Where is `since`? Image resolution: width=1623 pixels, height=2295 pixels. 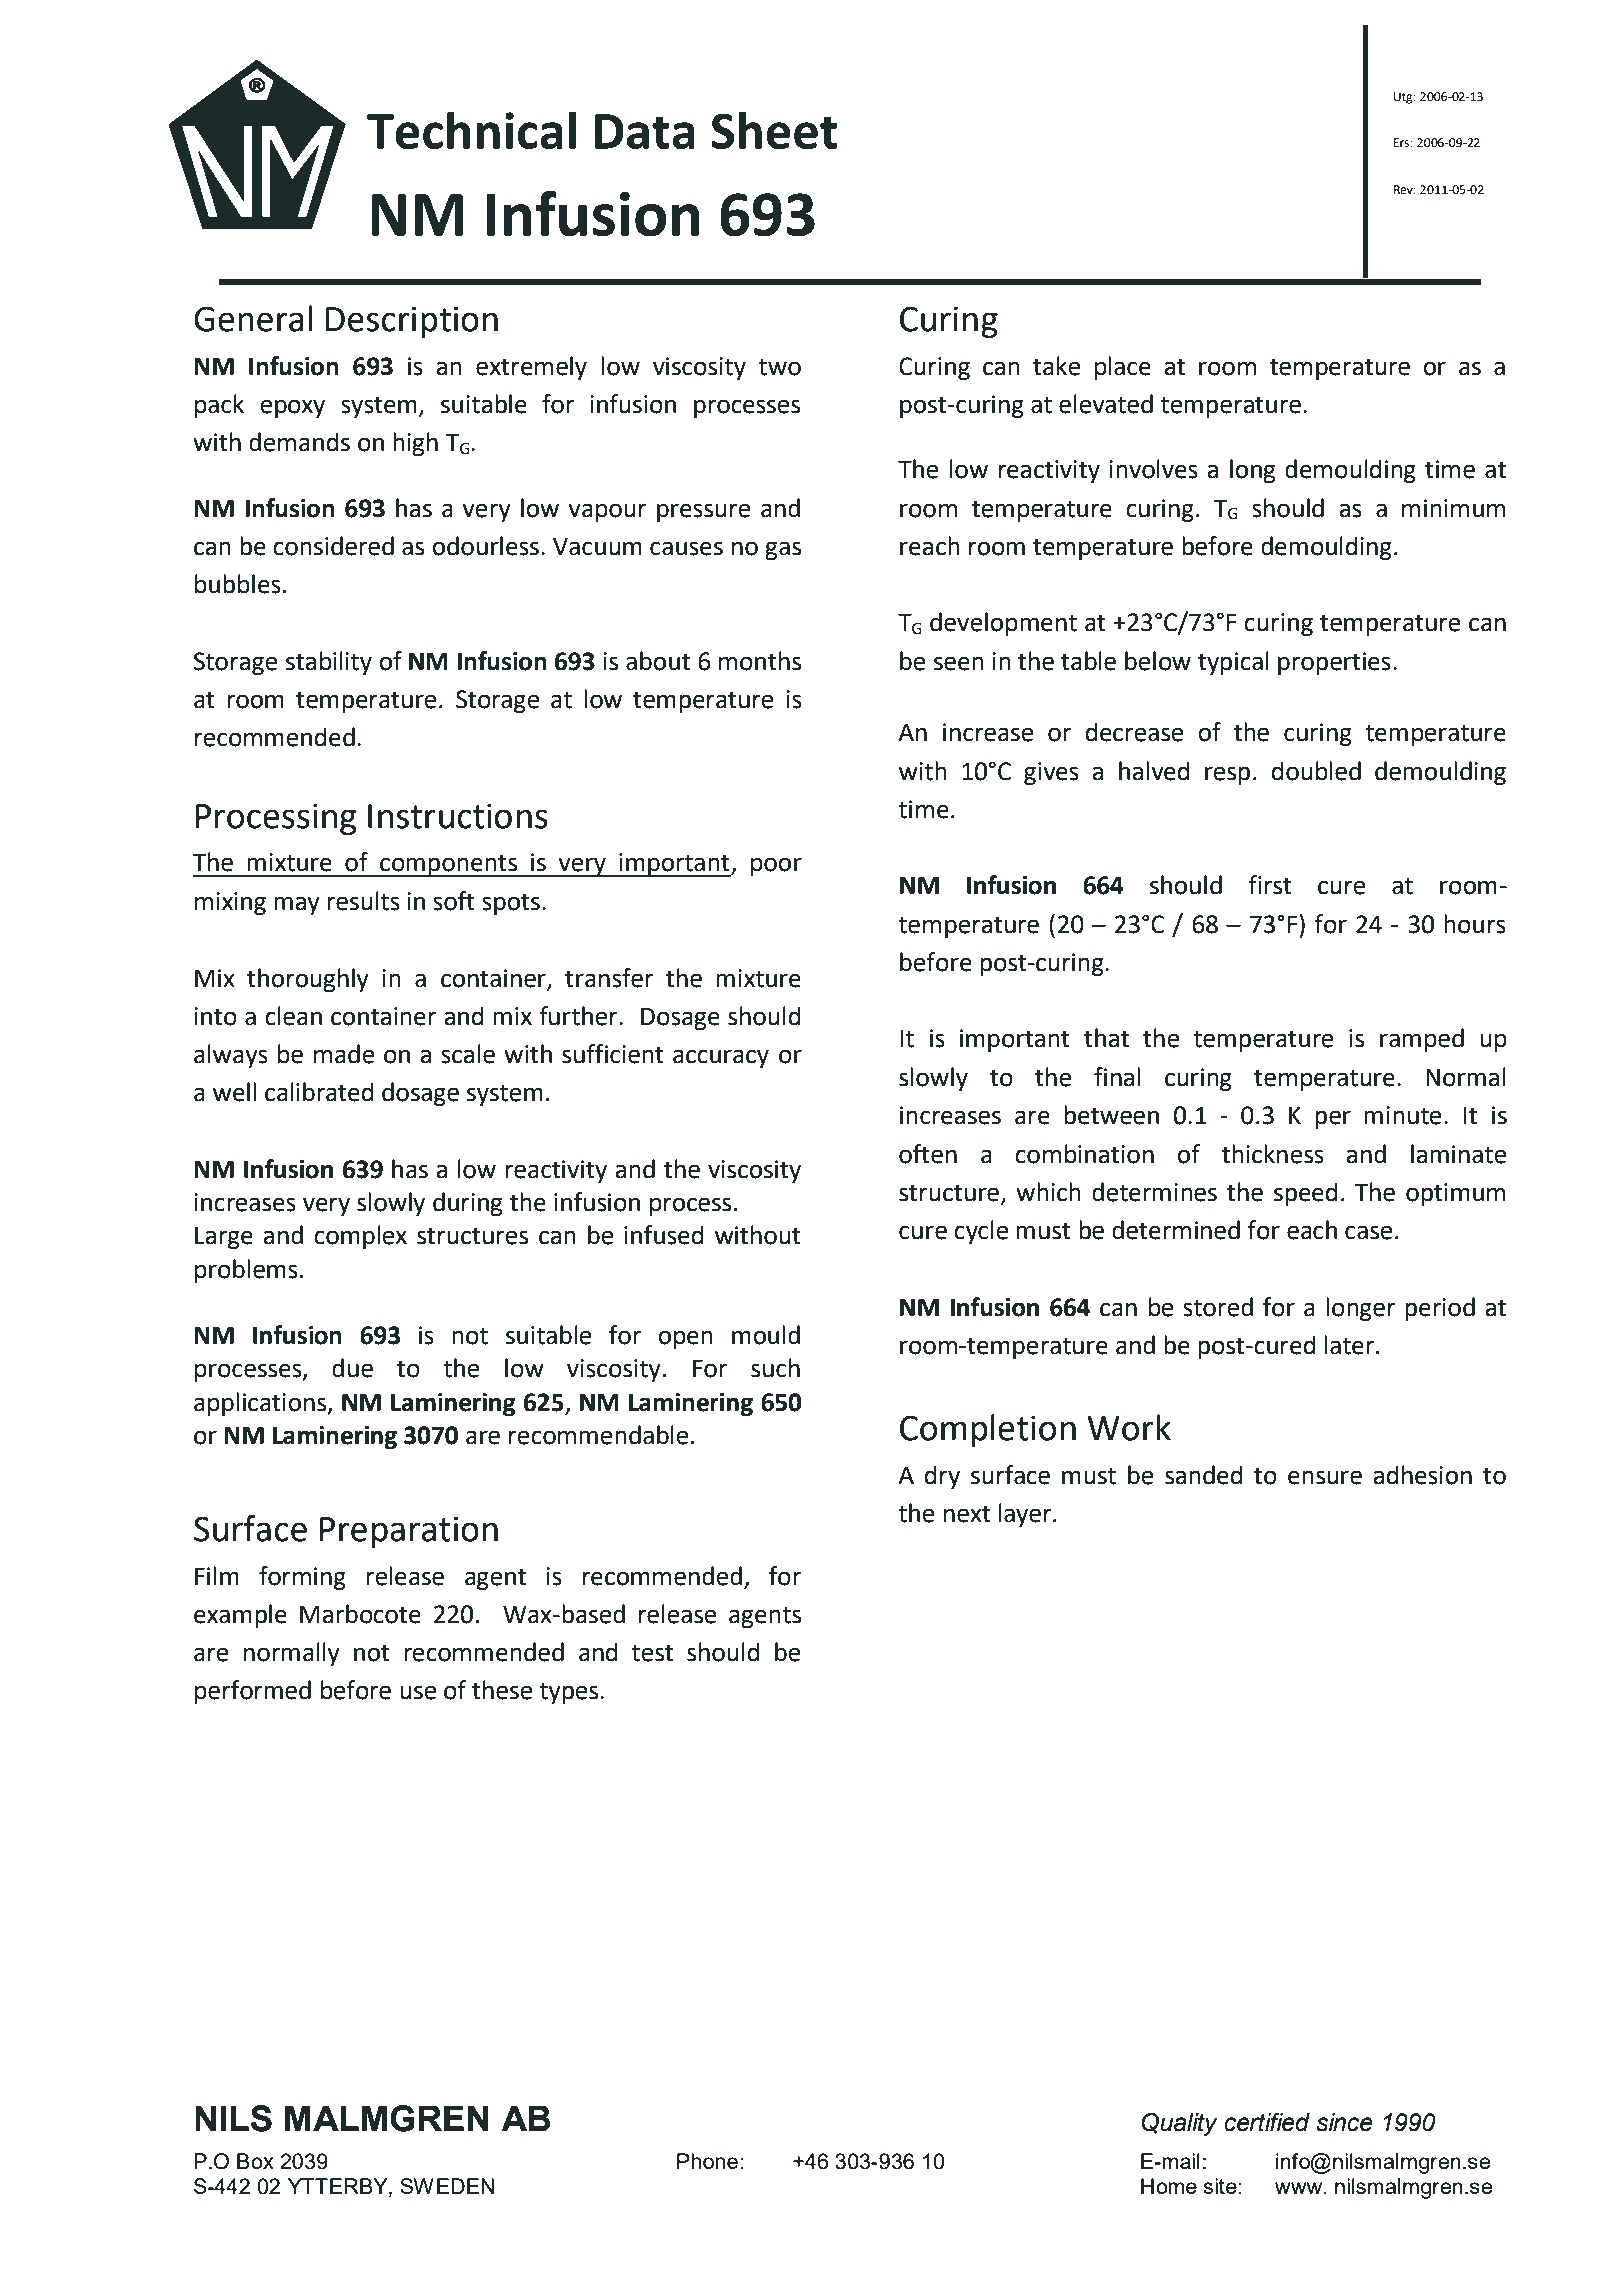 since is located at coordinates (1344, 2122).
